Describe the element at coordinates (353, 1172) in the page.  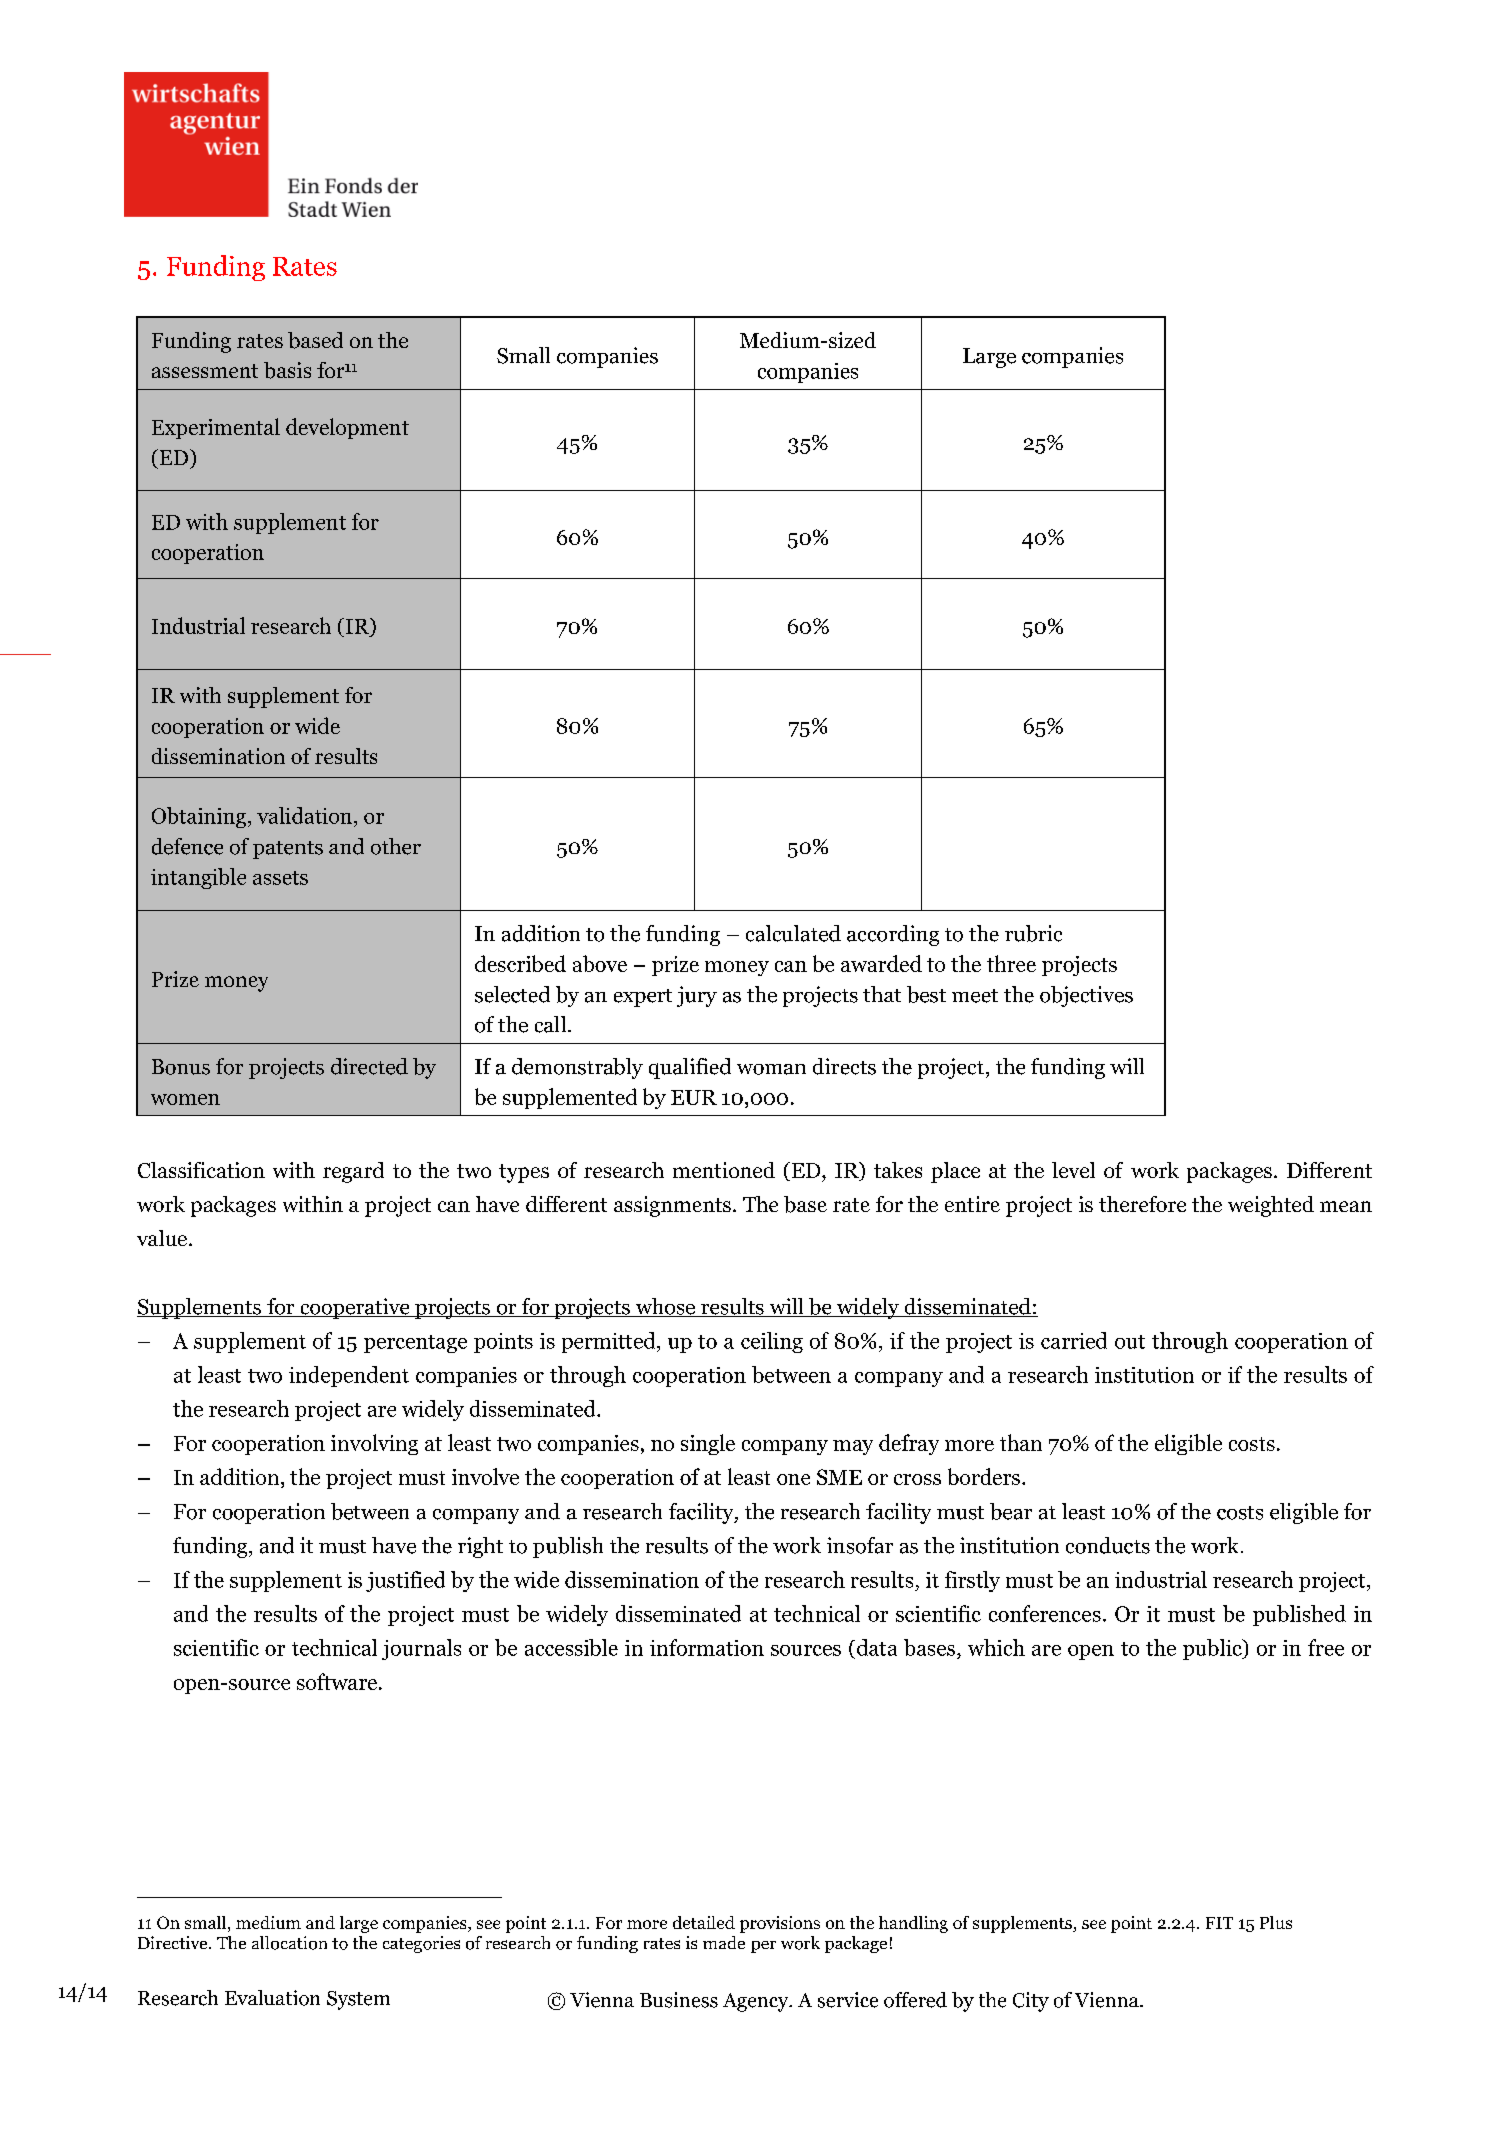
I see `regard` at that location.
